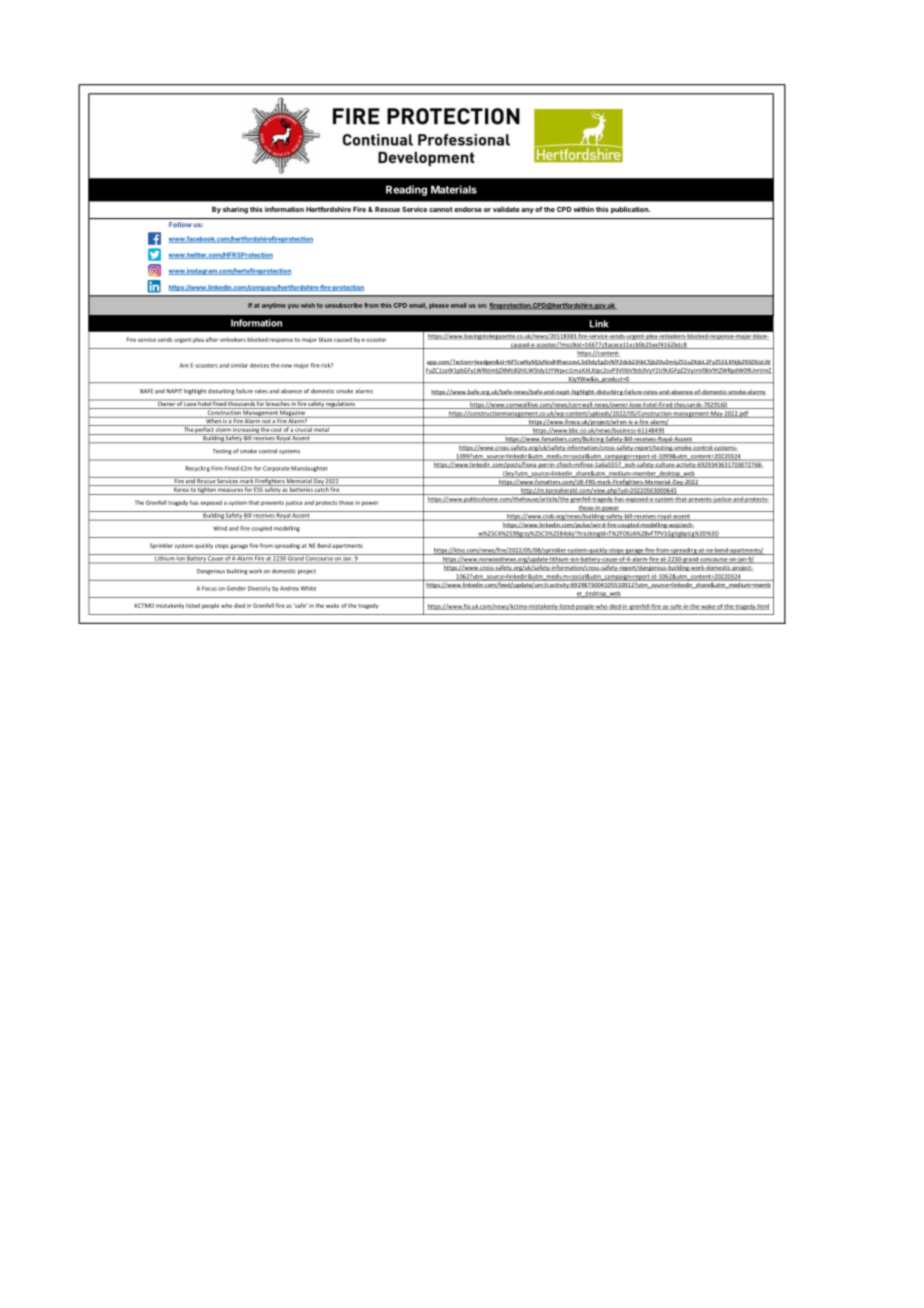 The width and height of the screenshot is (924, 1308). What do you see at coordinates (583, 209) in the screenshot?
I see `within` at bounding box center [583, 209].
